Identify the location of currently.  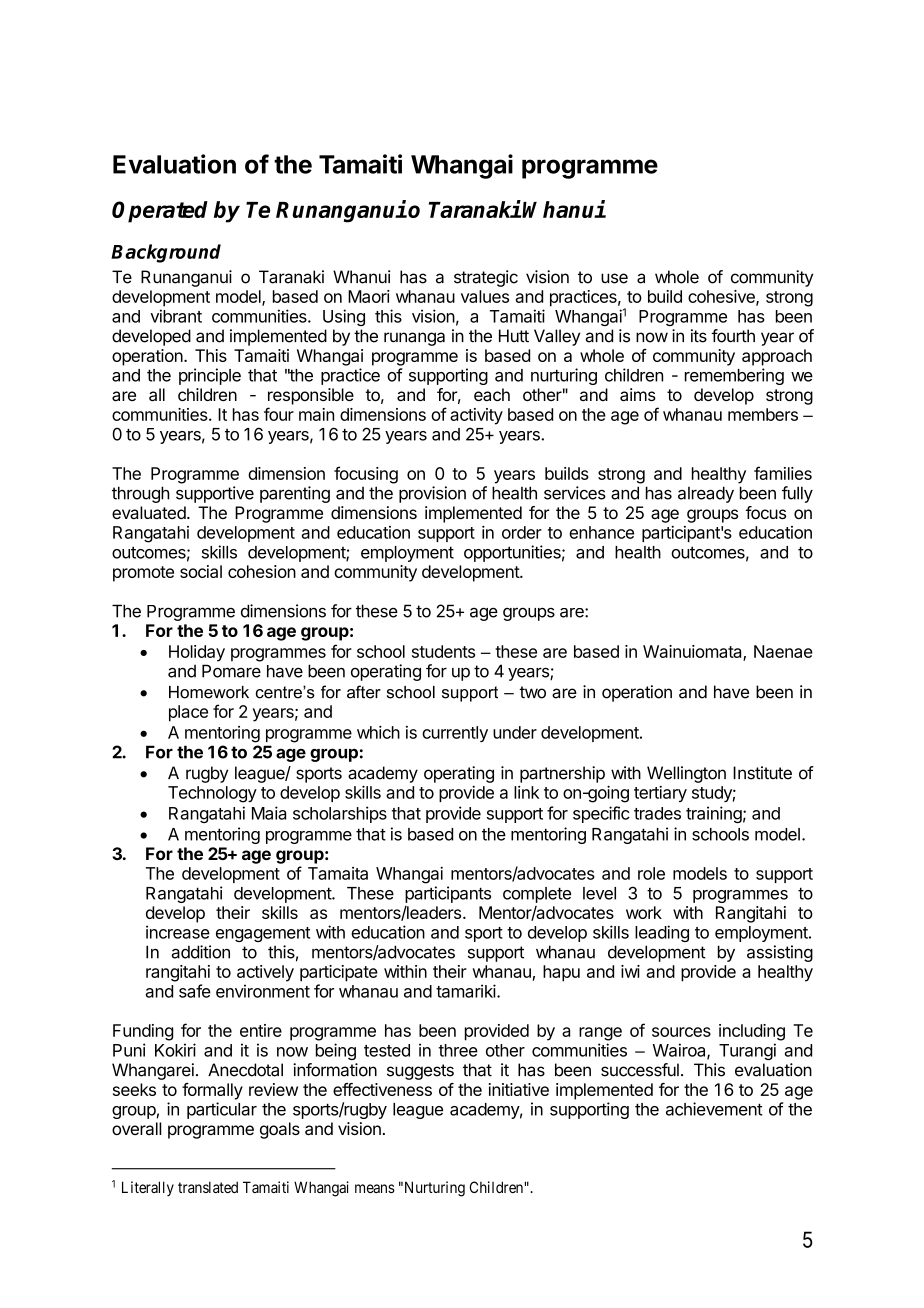
(455, 734).
